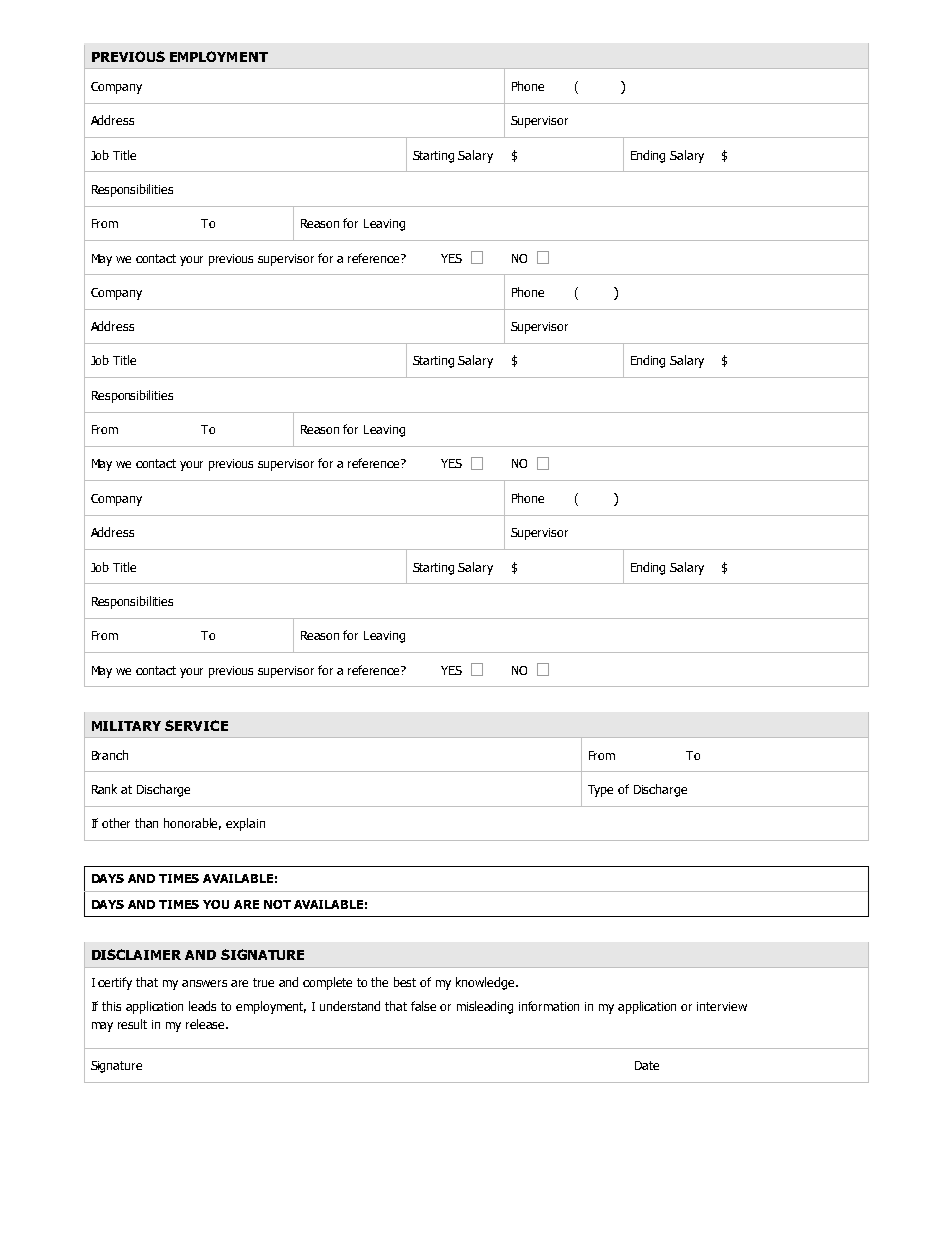 Image resolution: width=952 pixels, height=1233 pixels. Describe the element at coordinates (206, 1024) in the document. I see `release` at that location.
